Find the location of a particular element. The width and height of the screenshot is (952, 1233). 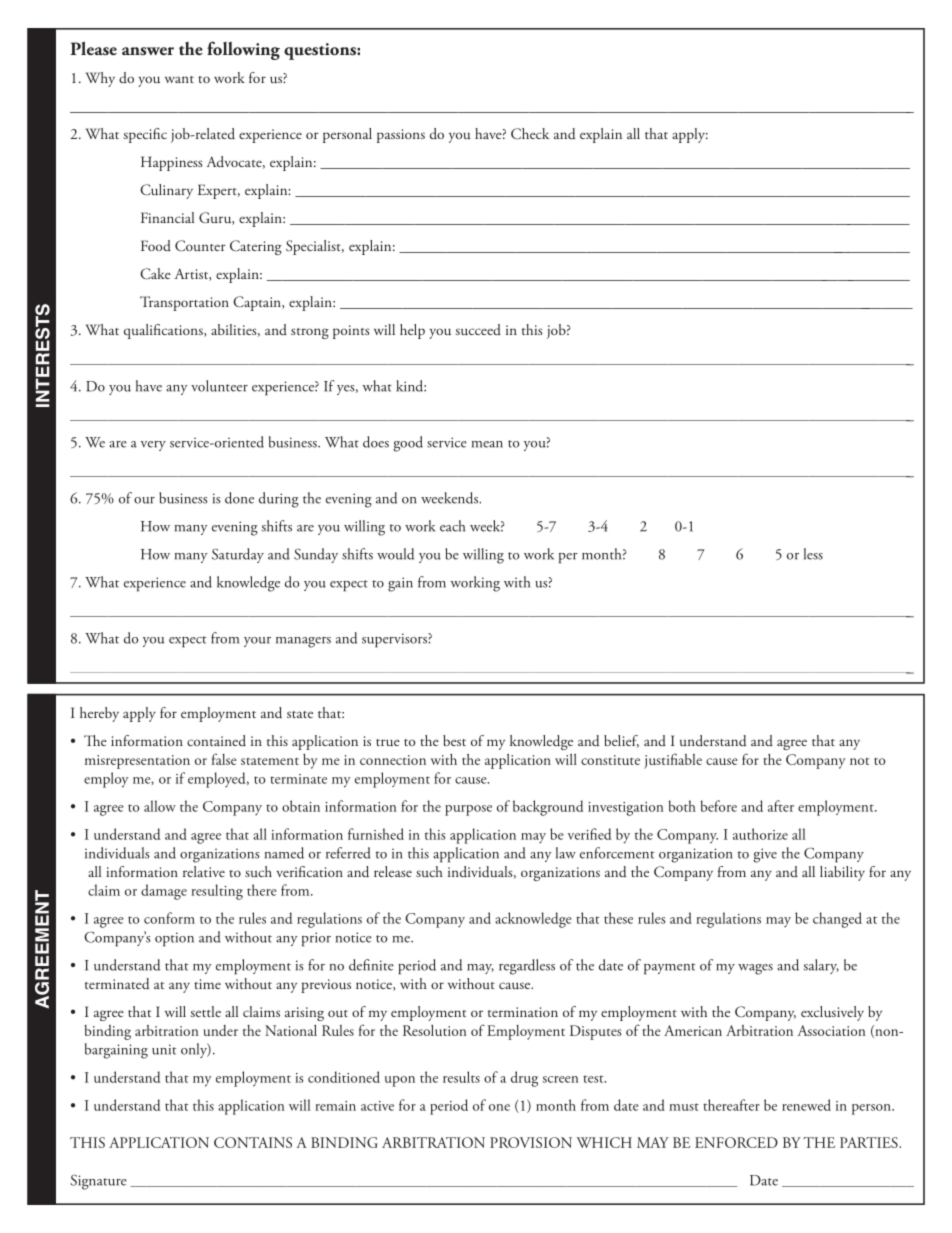

want is located at coordinates (179, 79).
